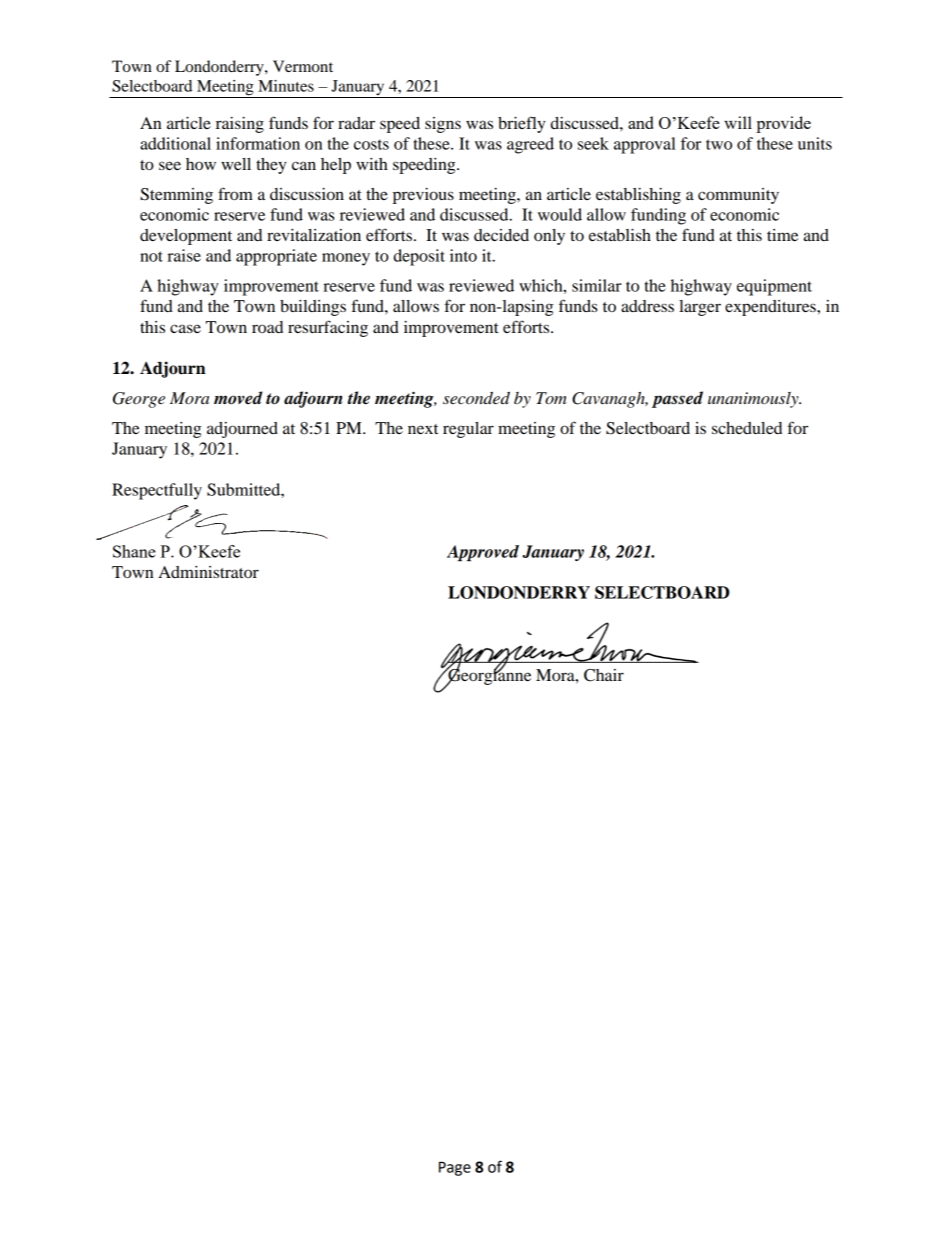 The width and height of the screenshot is (952, 1233). Describe the element at coordinates (483, 553) in the screenshot. I see `Approved` at that location.
